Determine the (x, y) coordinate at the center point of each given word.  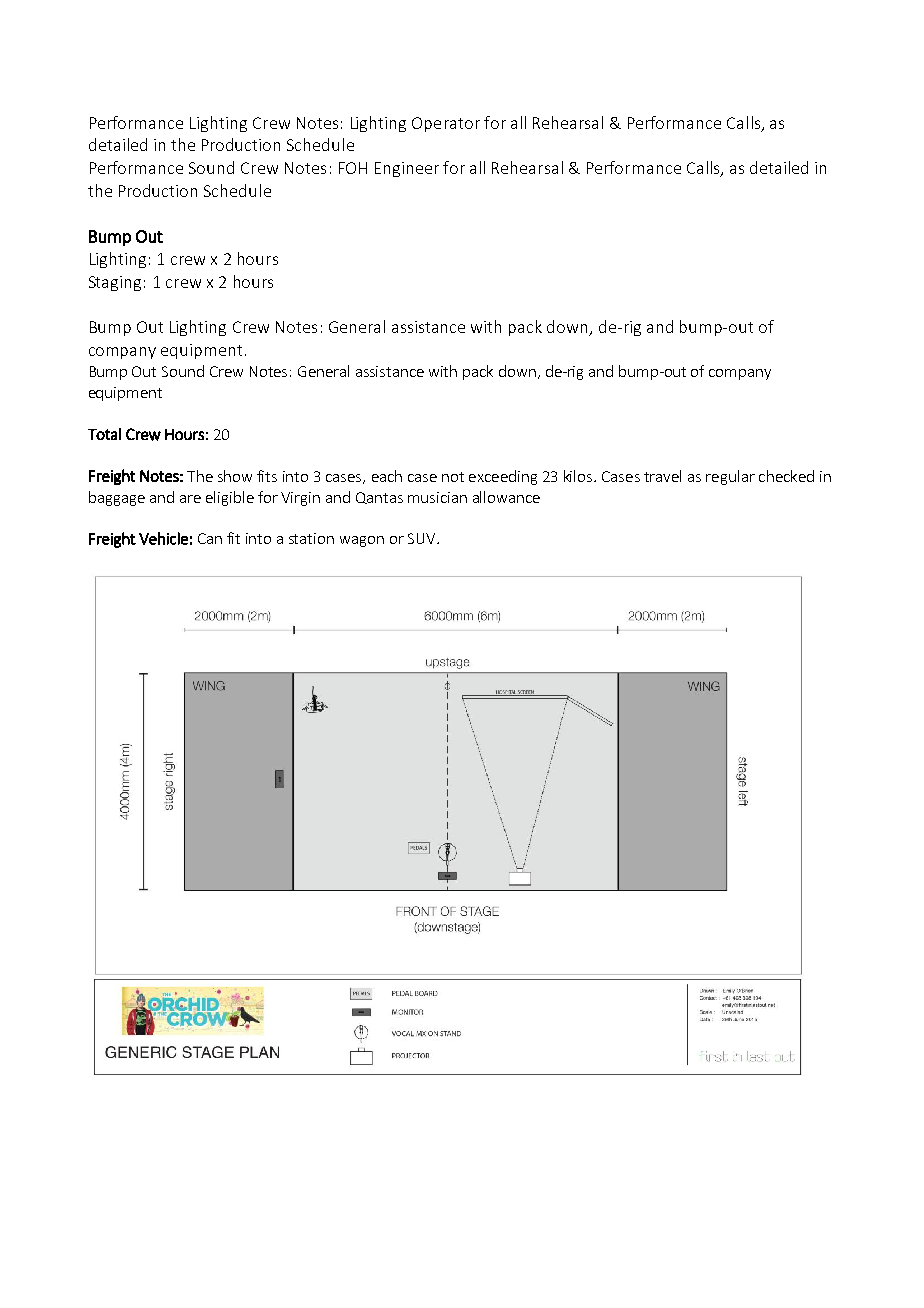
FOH (353, 168)
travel (662, 476)
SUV (423, 538)
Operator (446, 124)
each (387, 476)
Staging (115, 283)
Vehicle (163, 538)
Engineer (407, 169)
